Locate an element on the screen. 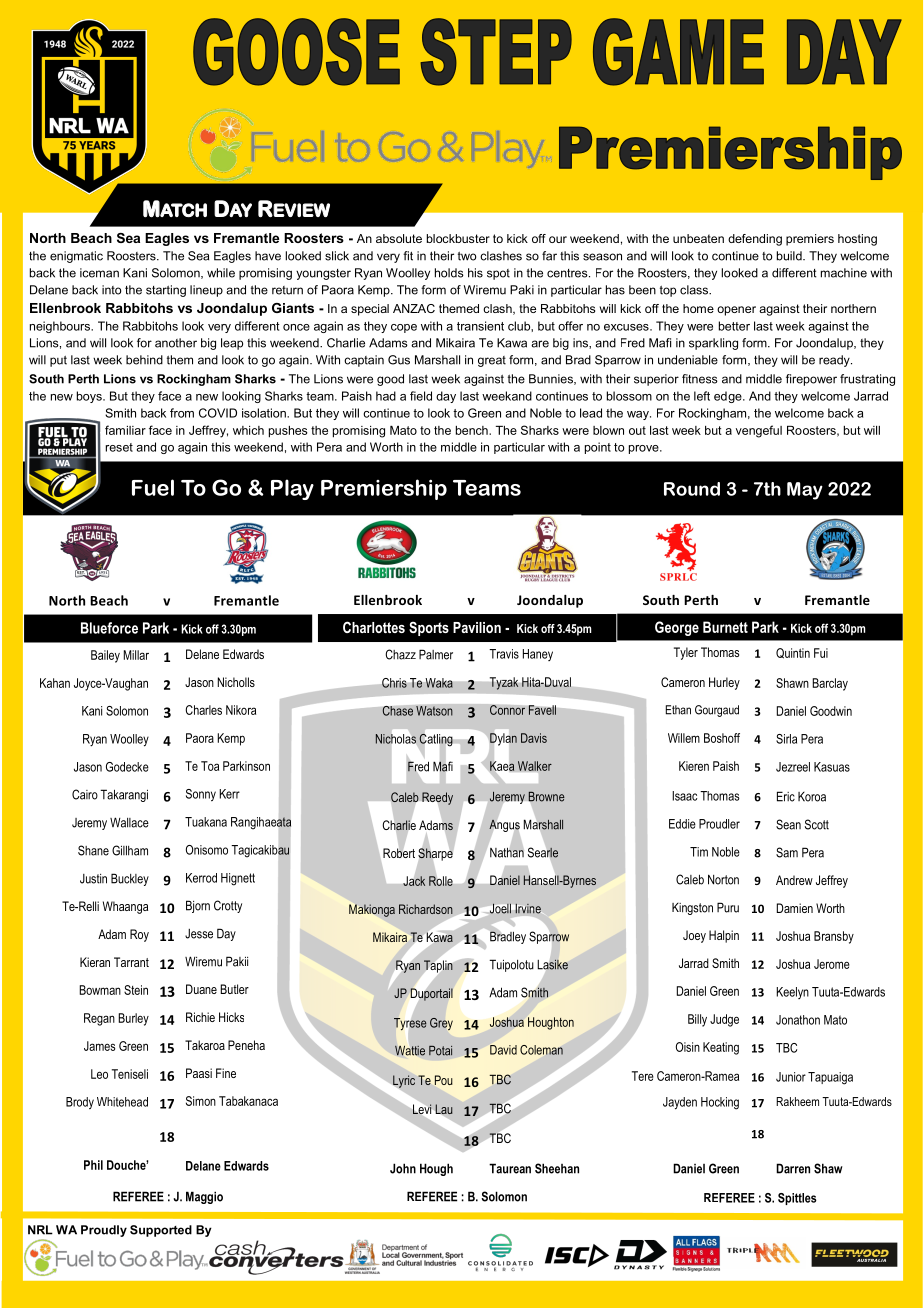 Image resolution: width=924 pixels, height=1308 pixels. build is located at coordinates (790, 256).
